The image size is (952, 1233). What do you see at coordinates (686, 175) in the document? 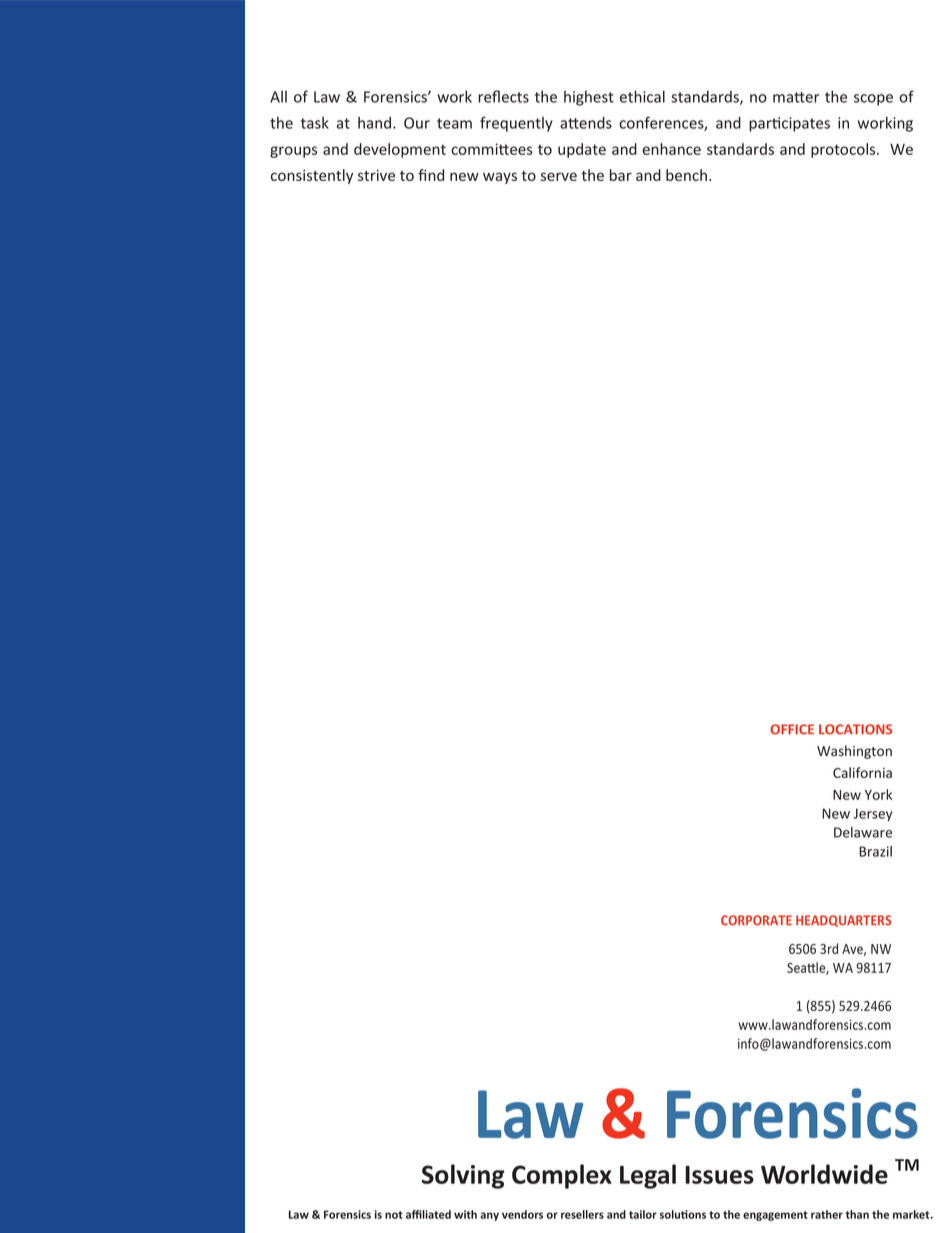
I see `bench` at bounding box center [686, 175].
